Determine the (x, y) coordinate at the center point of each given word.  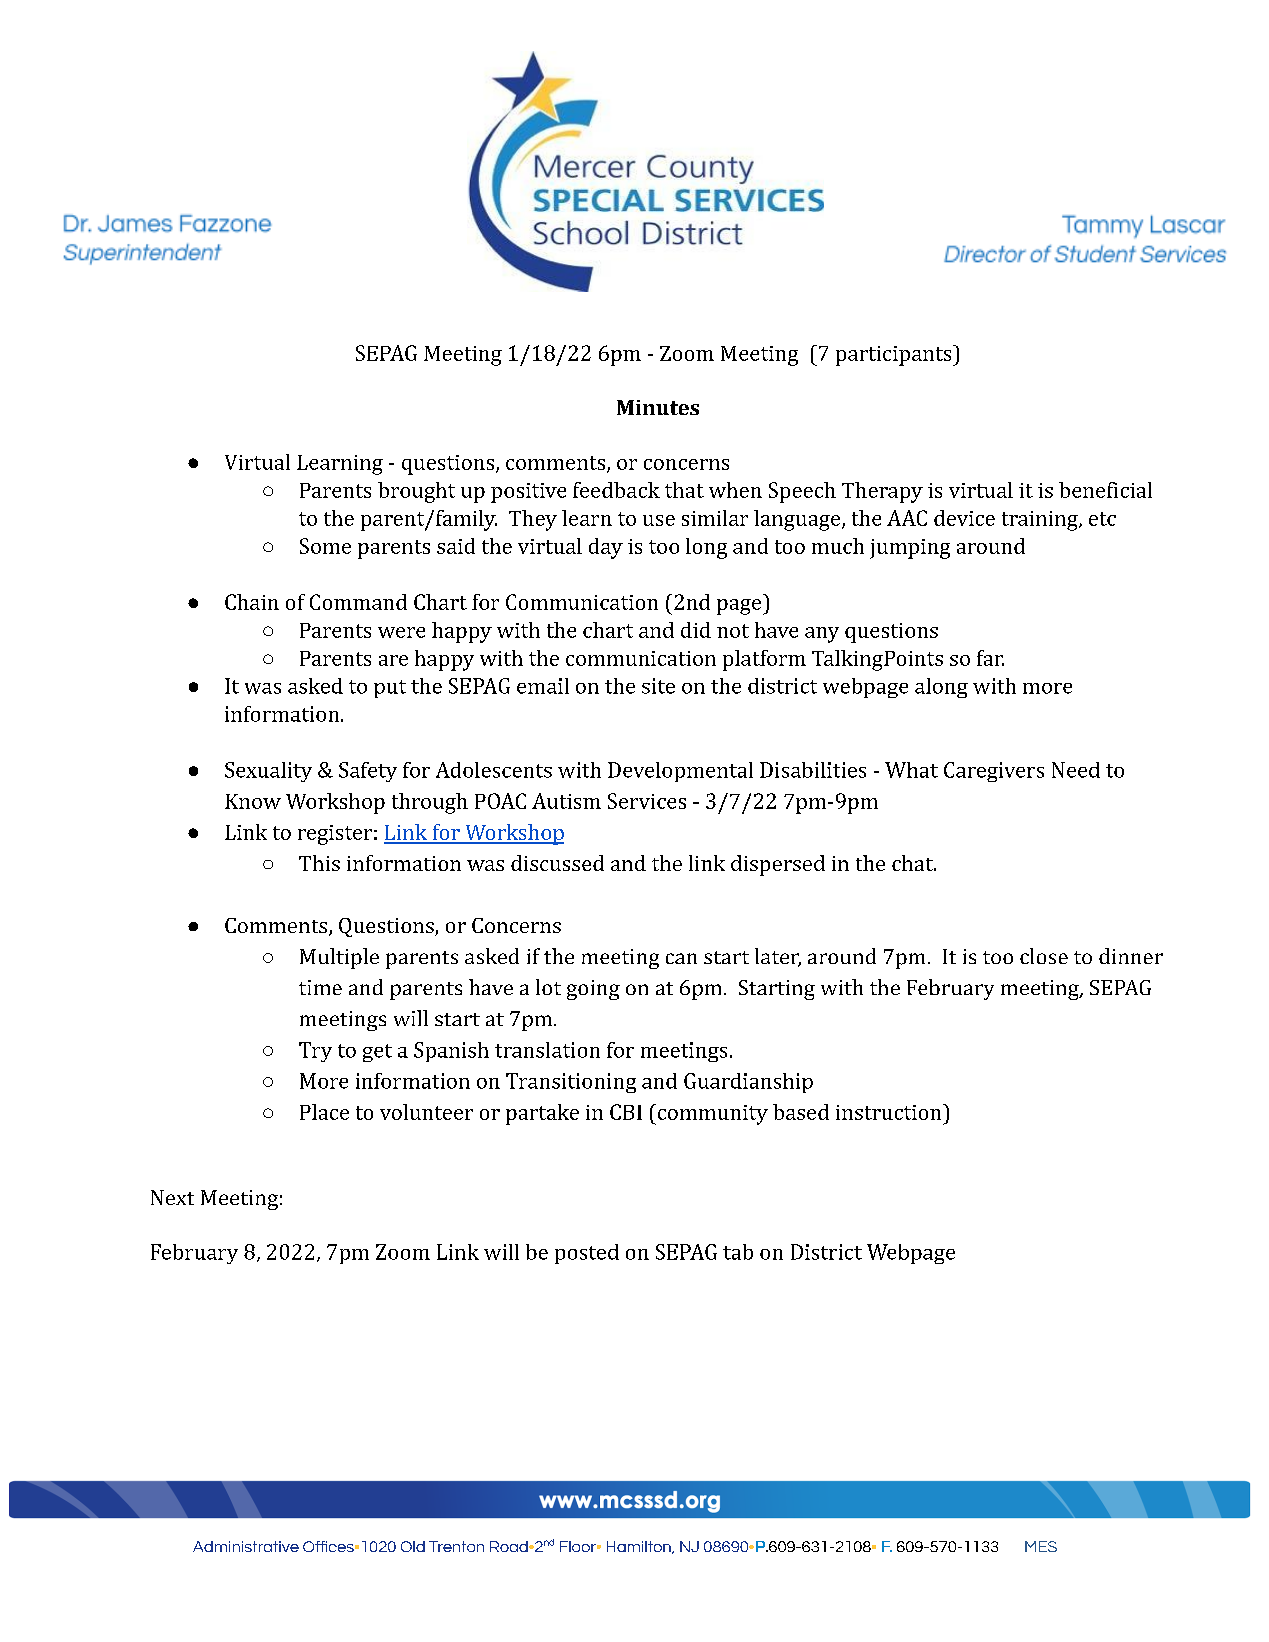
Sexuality (268, 772)
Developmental (680, 772)
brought (416, 492)
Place (324, 1112)
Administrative (246, 1546)
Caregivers (994, 772)
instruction (890, 1112)
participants (895, 355)
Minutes (658, 407)
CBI (626, 1112)
